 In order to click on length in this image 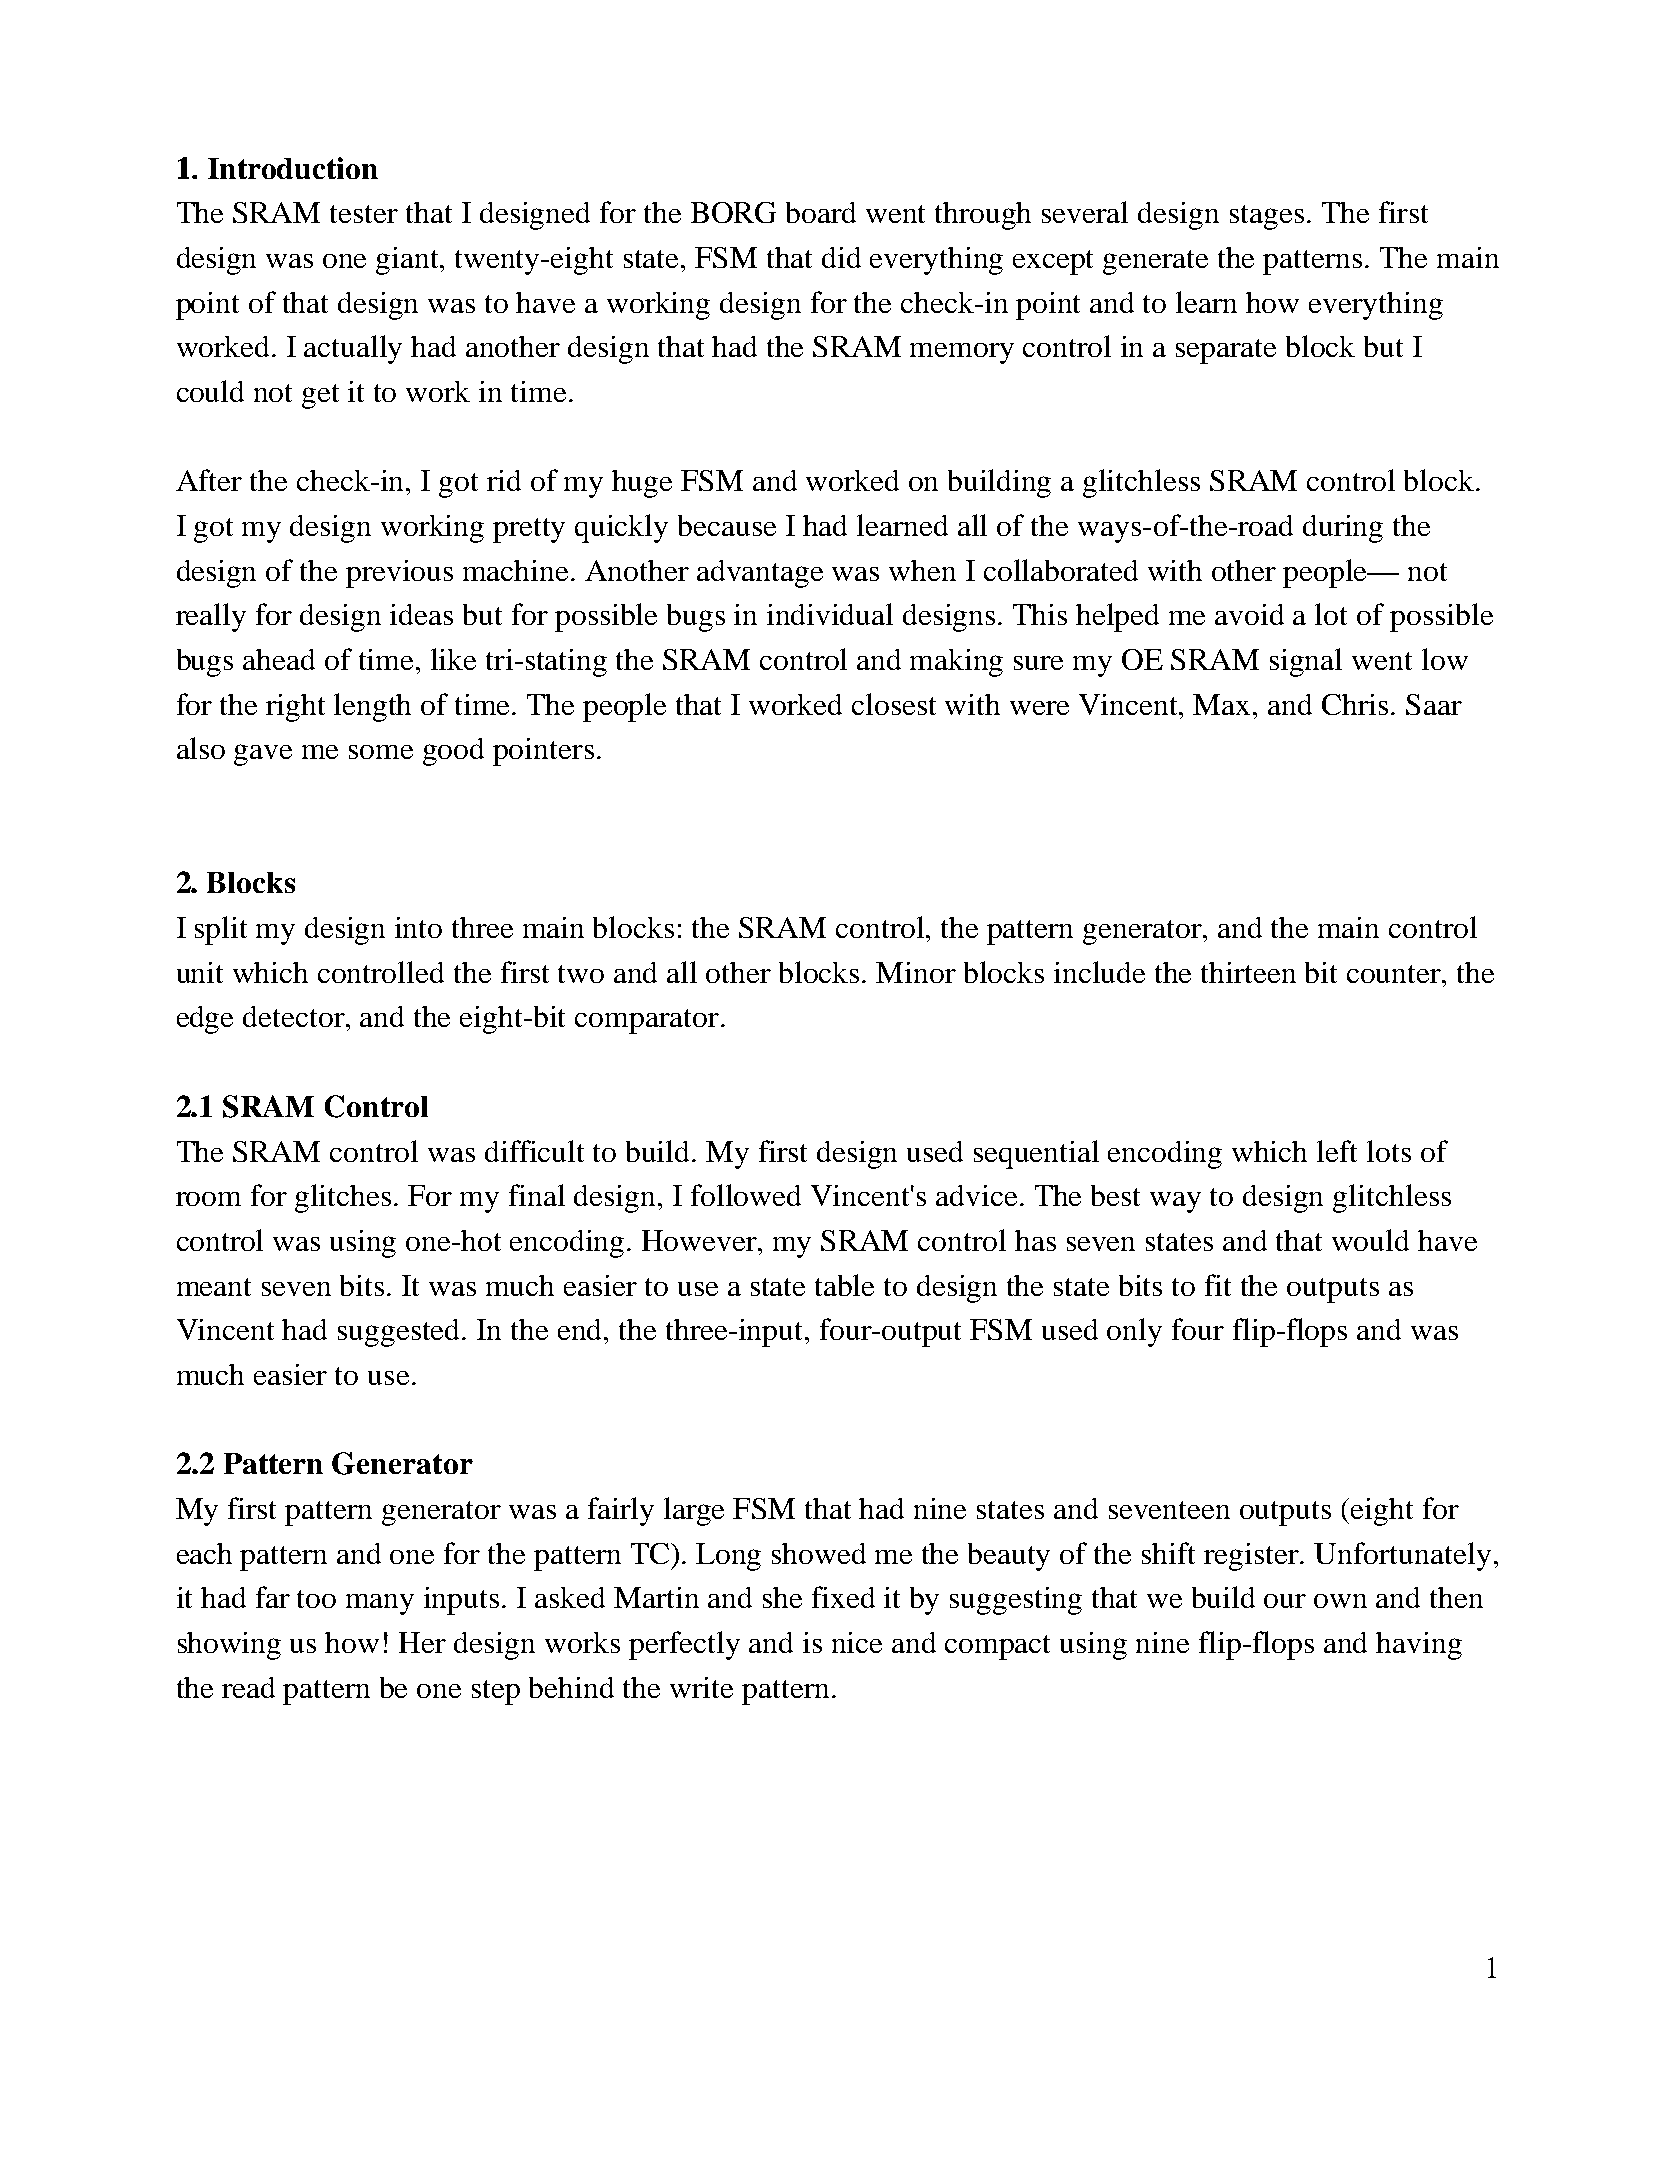, I will do `click(372, 707)`.
